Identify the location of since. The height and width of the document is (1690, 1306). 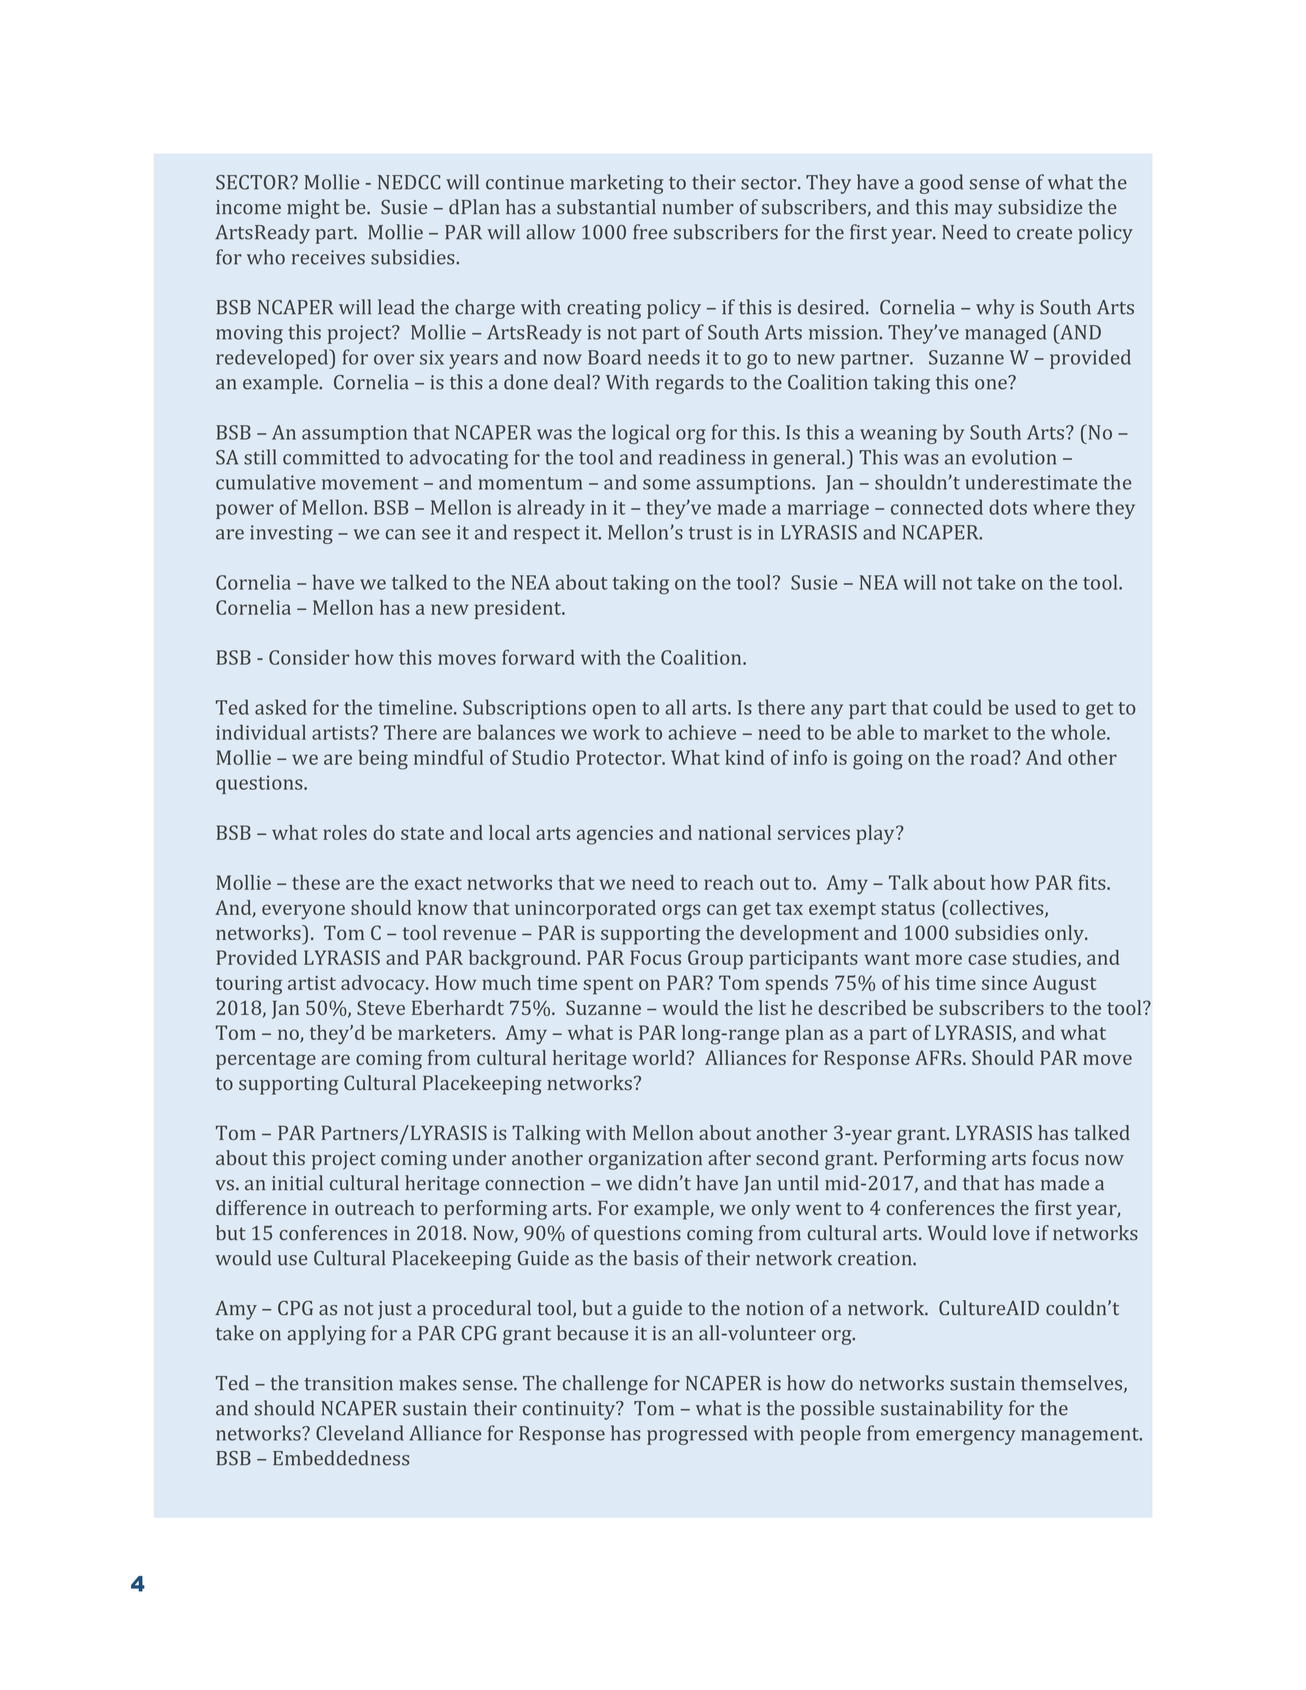
(1004, 983).
